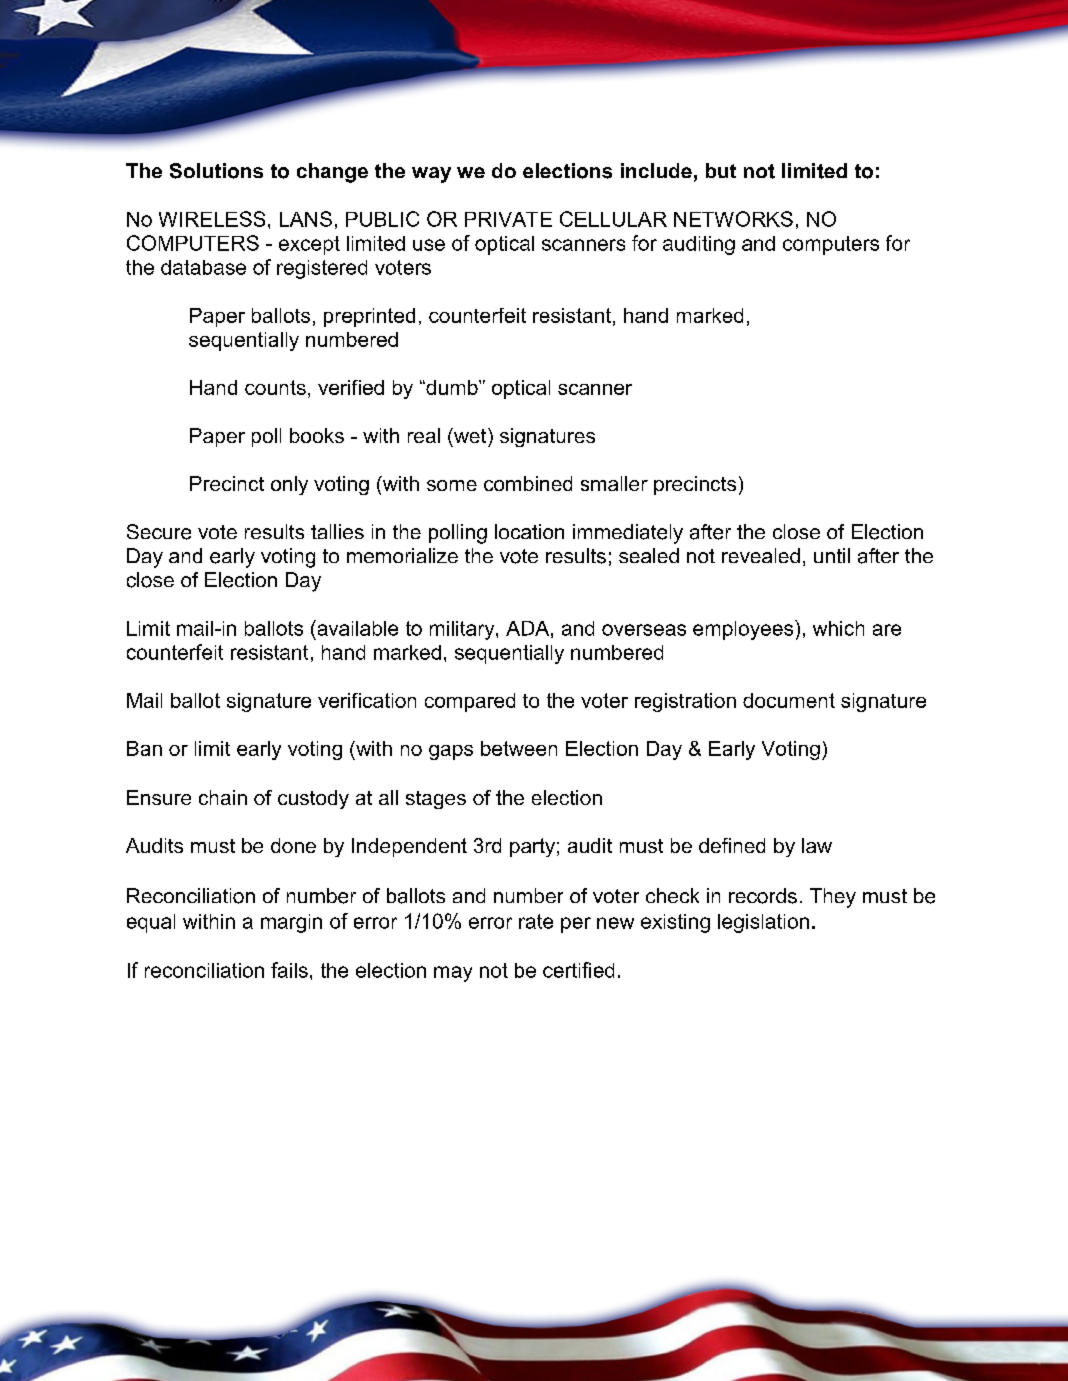  What do you see at coordinates (529, 531) in the screenshot?
I see `location` at bounding box center [529, 531].
